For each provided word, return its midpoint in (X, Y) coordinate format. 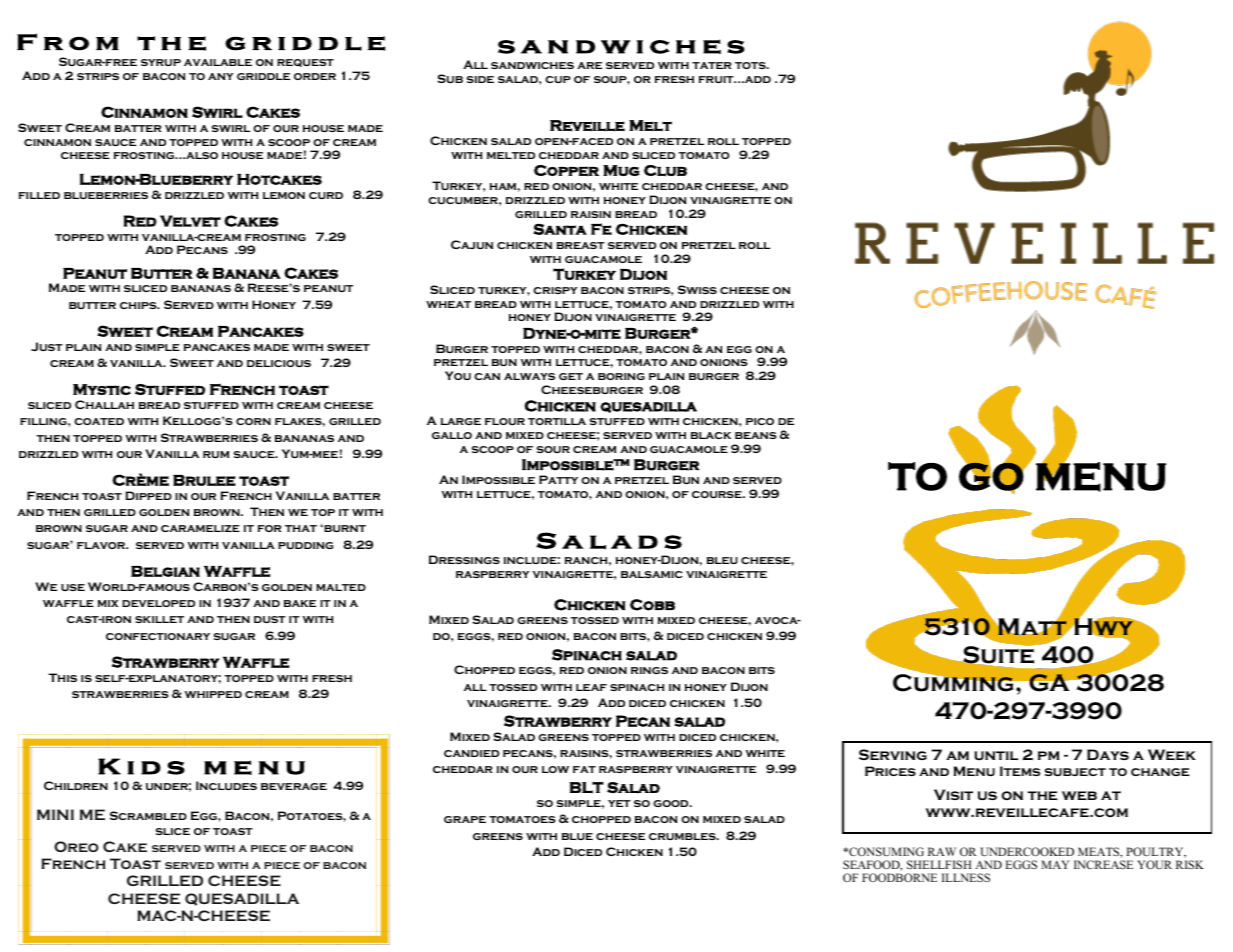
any (221, 76)
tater (712, 65)
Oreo (76, 846)
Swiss (697, 289)
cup (558, 79)
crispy (555, 290)
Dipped (148, 495)
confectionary (158, 636)
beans (756, 435)
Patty (558, 479)
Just (47, 346)
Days (1108, 754)
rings (649, 670)
